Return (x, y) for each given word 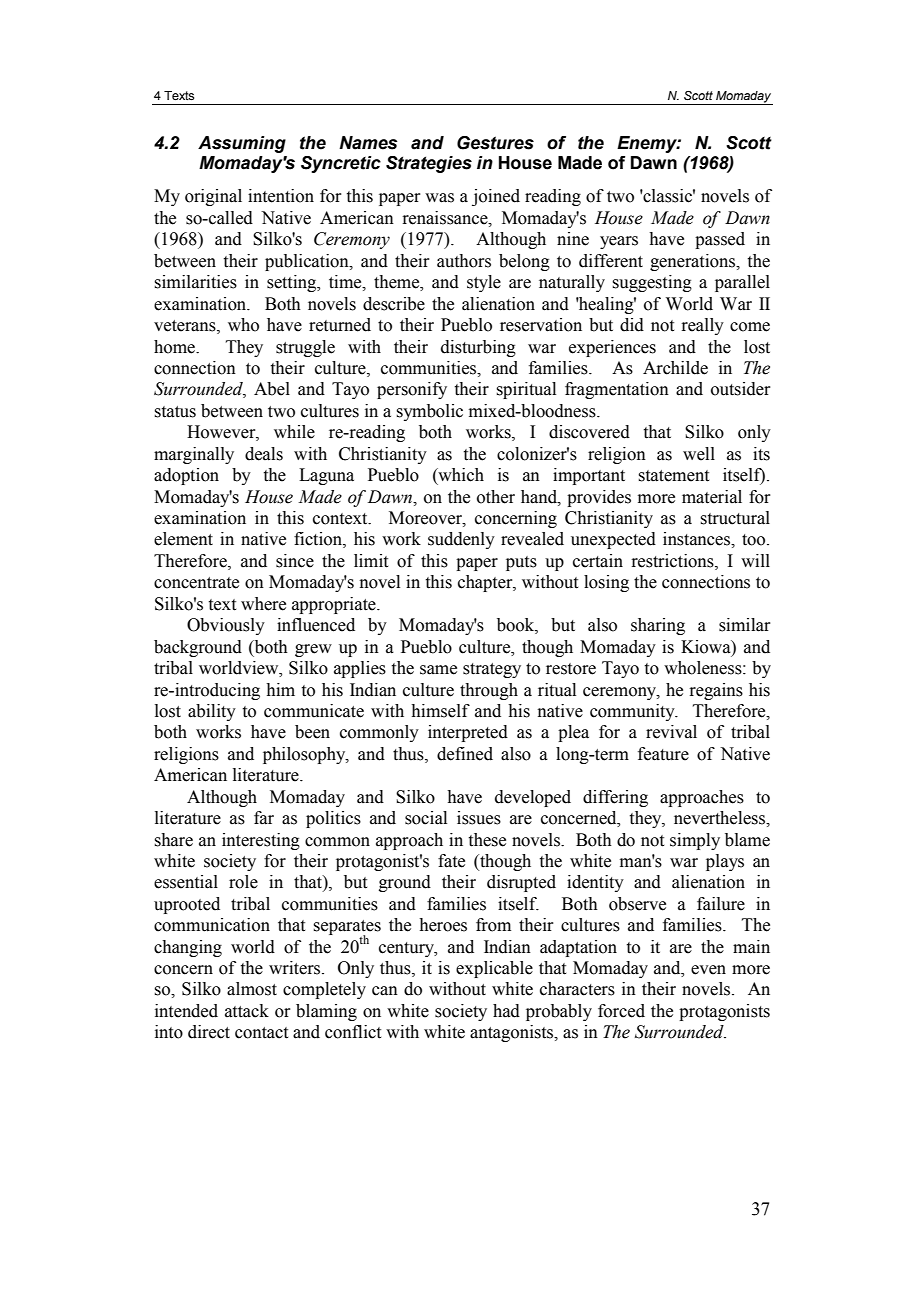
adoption (186, 476)
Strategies (429, 164)
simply (695, 841)
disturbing (478, 348)
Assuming (242, 144)
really (702, 326)
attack (247, 1011)
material (712, 497)
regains (716, 691)
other (496, 497)
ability (212, 712)
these (487, 840)
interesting (261, 841)
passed (720, 240)
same (438, 670)
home (175, 347)
